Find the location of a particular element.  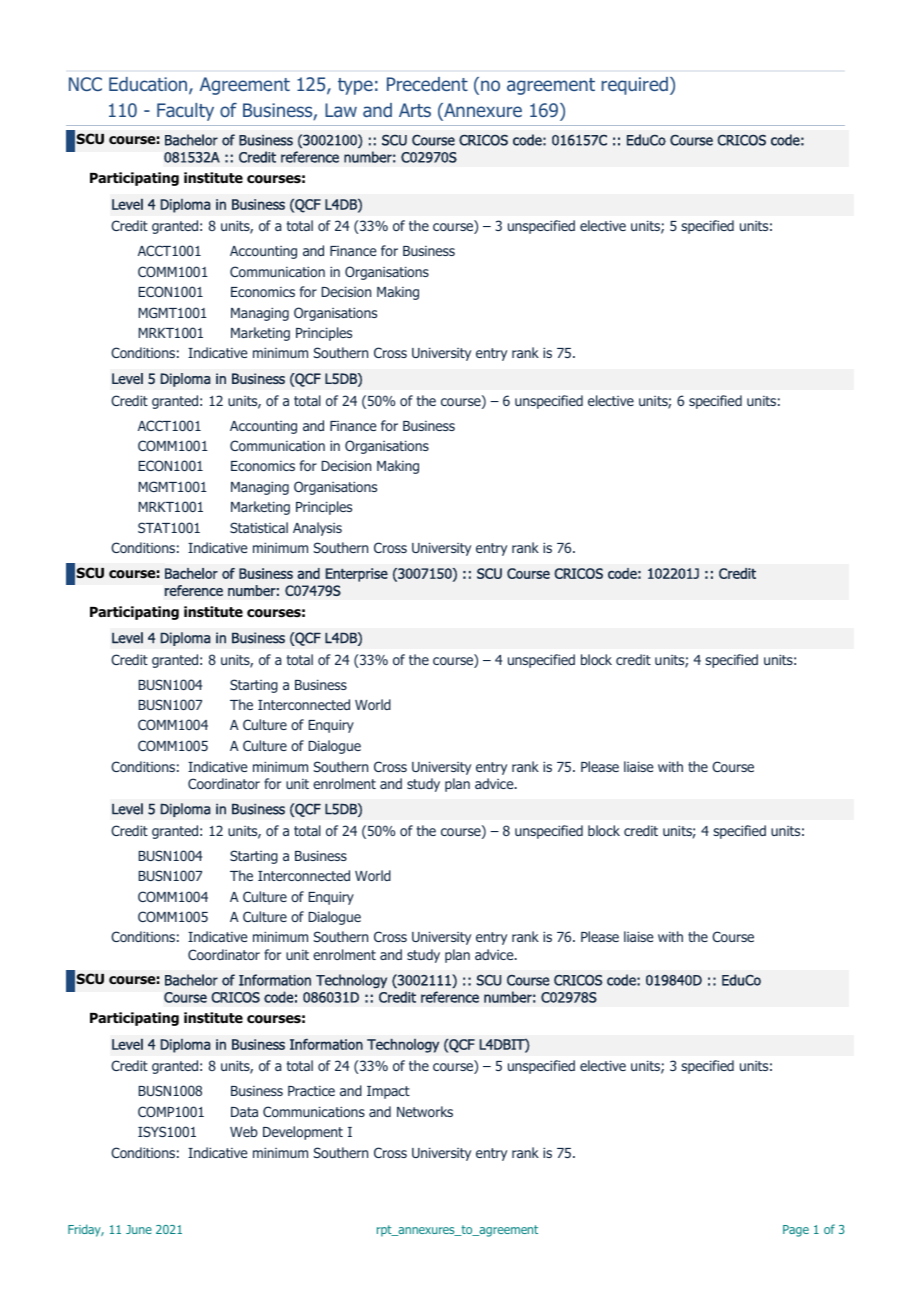

Law is located at coordinates (341, 110).
